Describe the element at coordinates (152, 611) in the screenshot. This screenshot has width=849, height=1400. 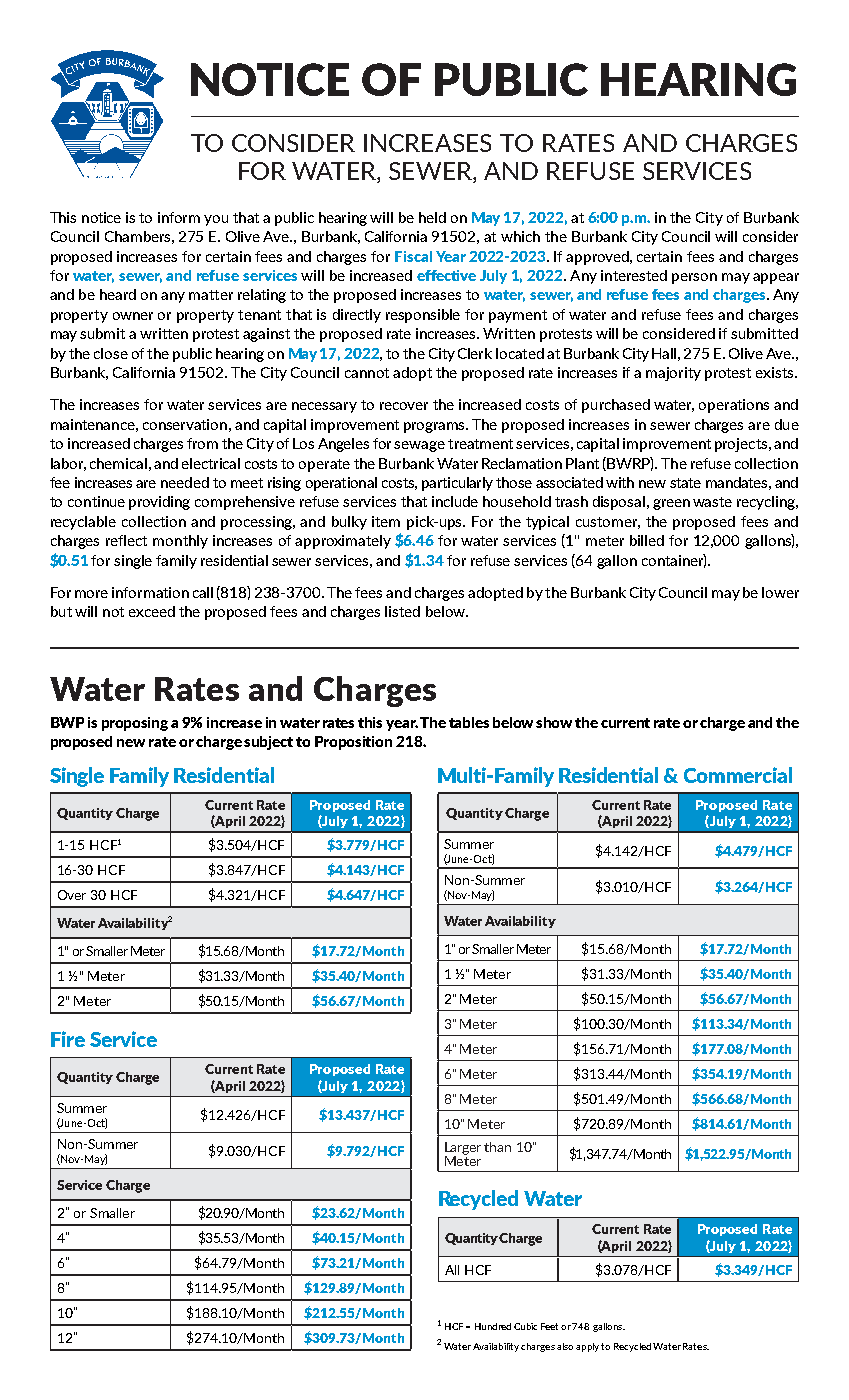
I see `exceed` at that location.
